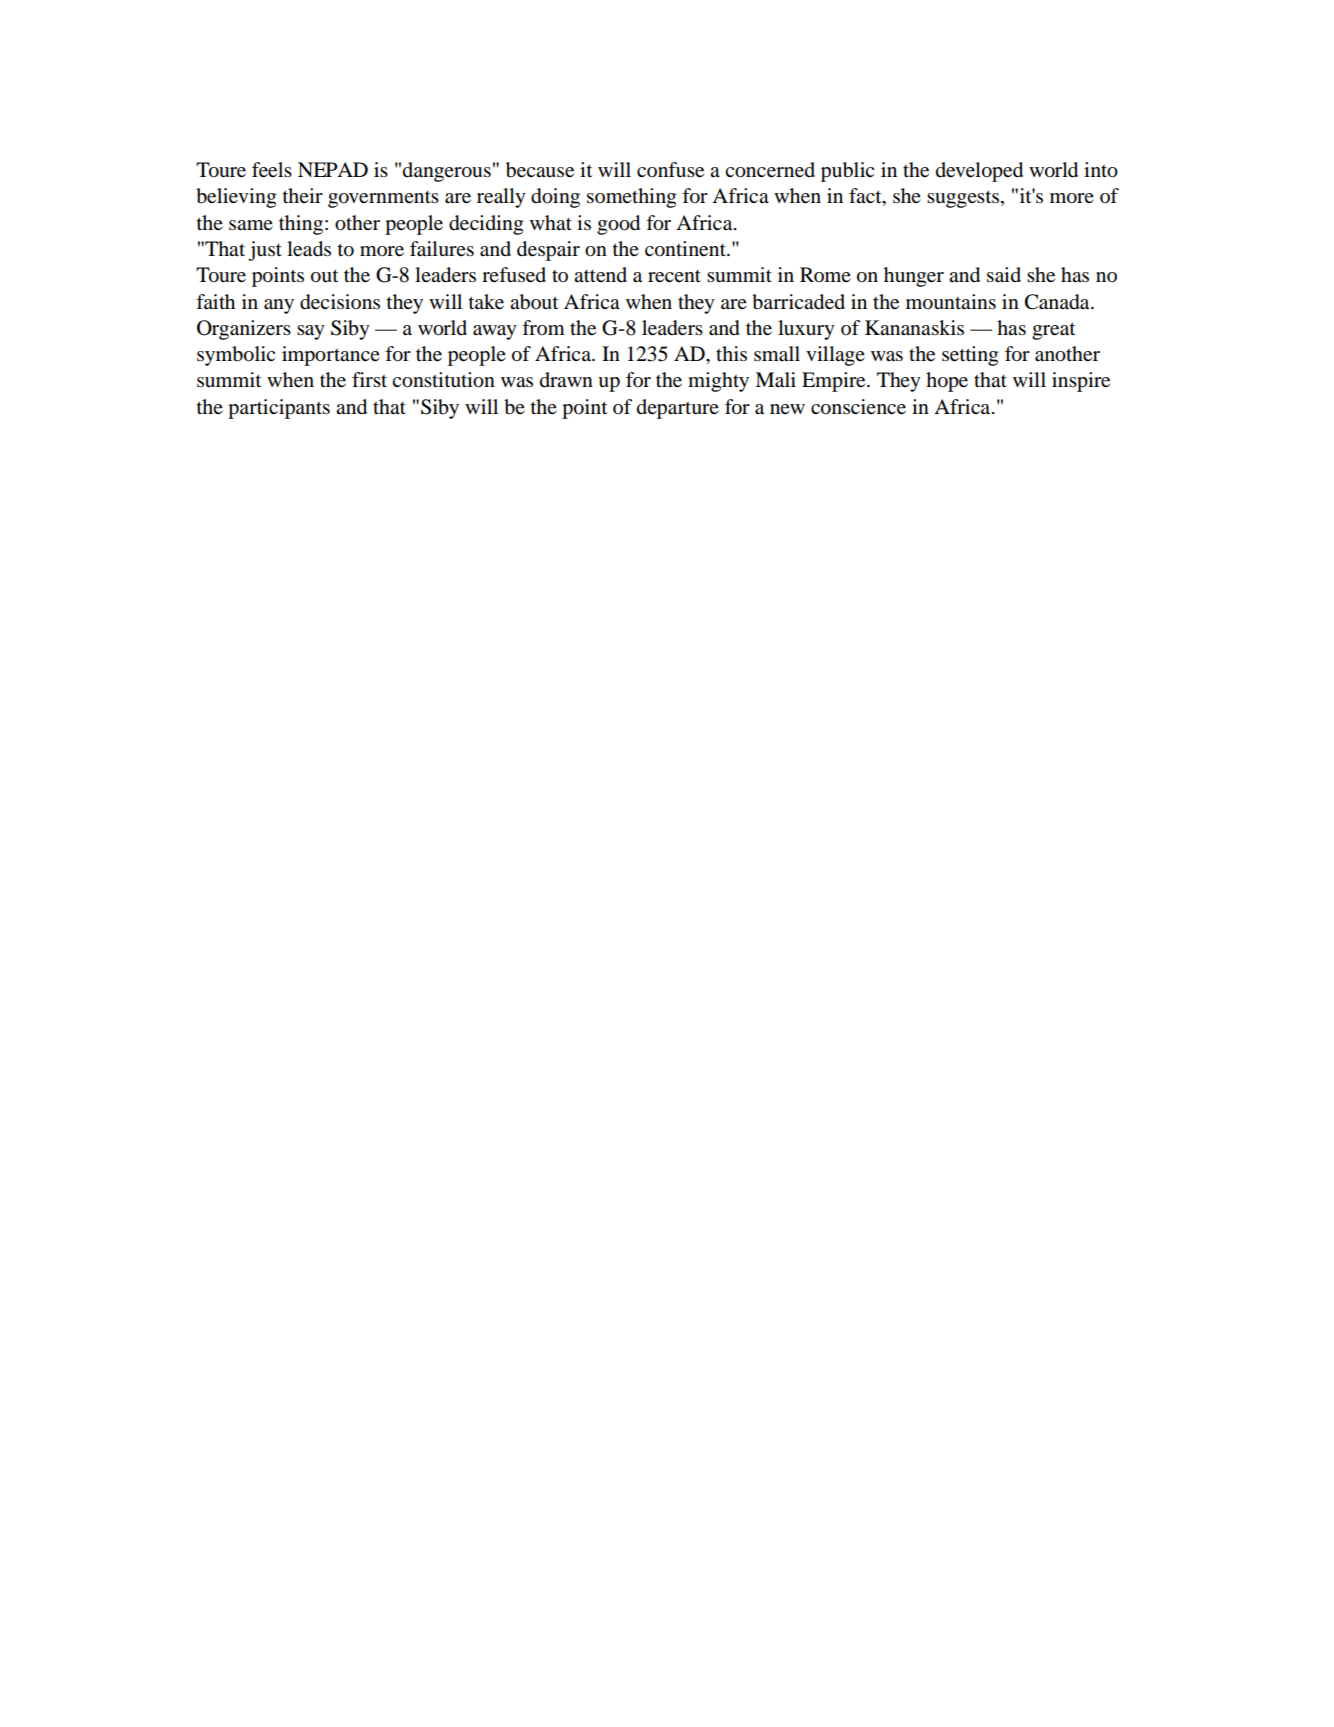  What do you see at coordinates (340, 302) in the image?
I see `decisions` at bounding box center [340, 302].
